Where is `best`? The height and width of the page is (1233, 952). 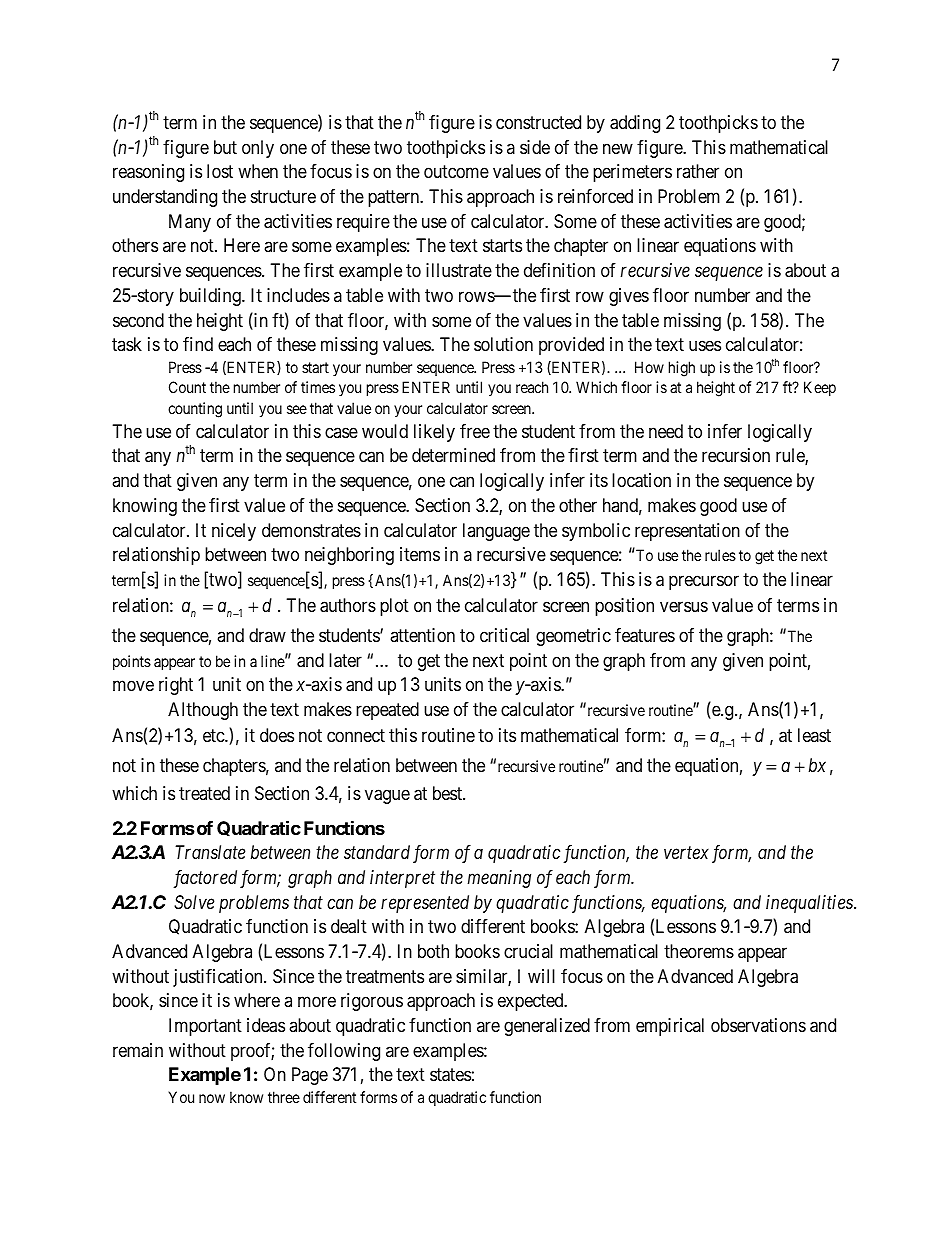
best is located at coordinates (448, 793).
